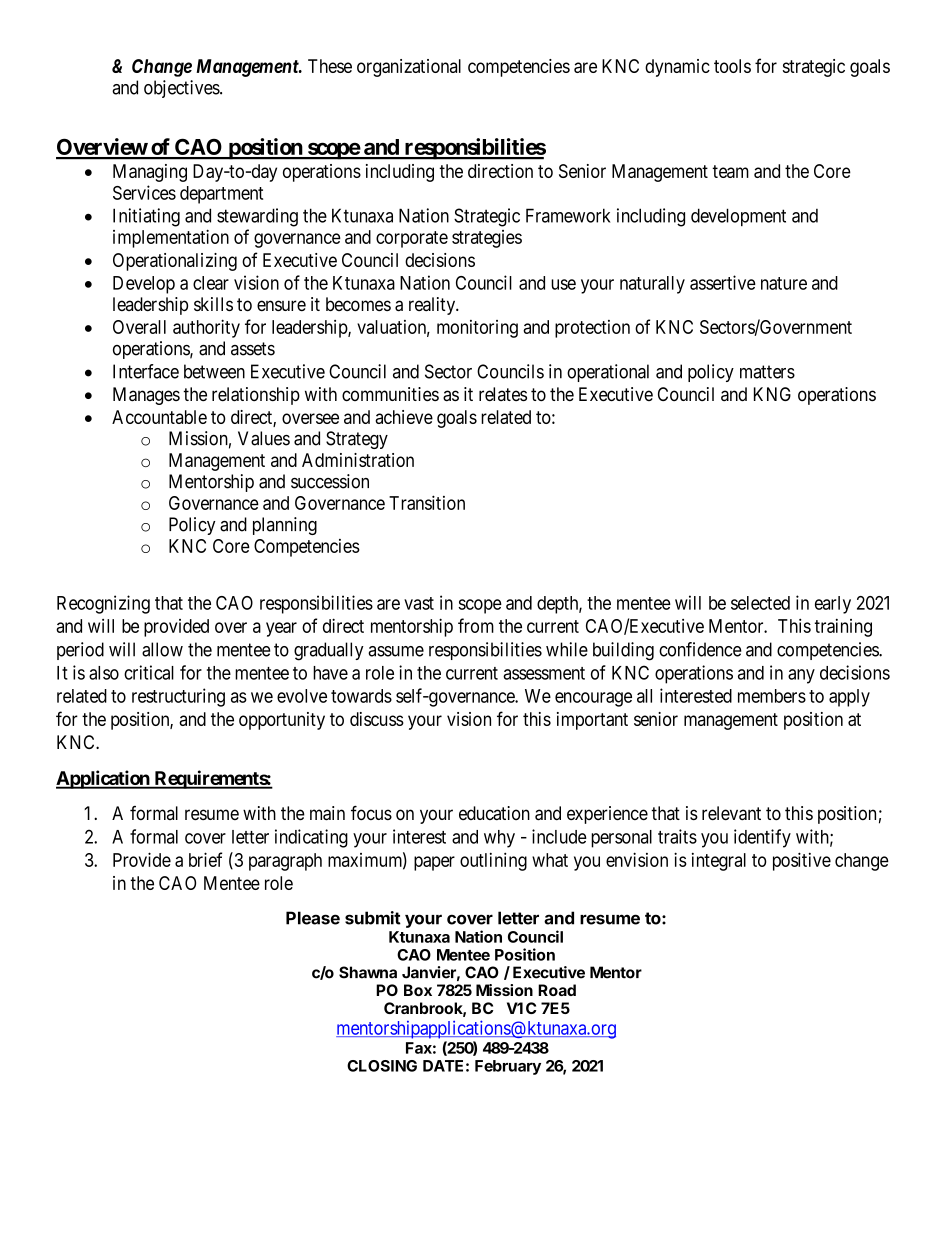  I want to click on allow, so click(162, 649).
